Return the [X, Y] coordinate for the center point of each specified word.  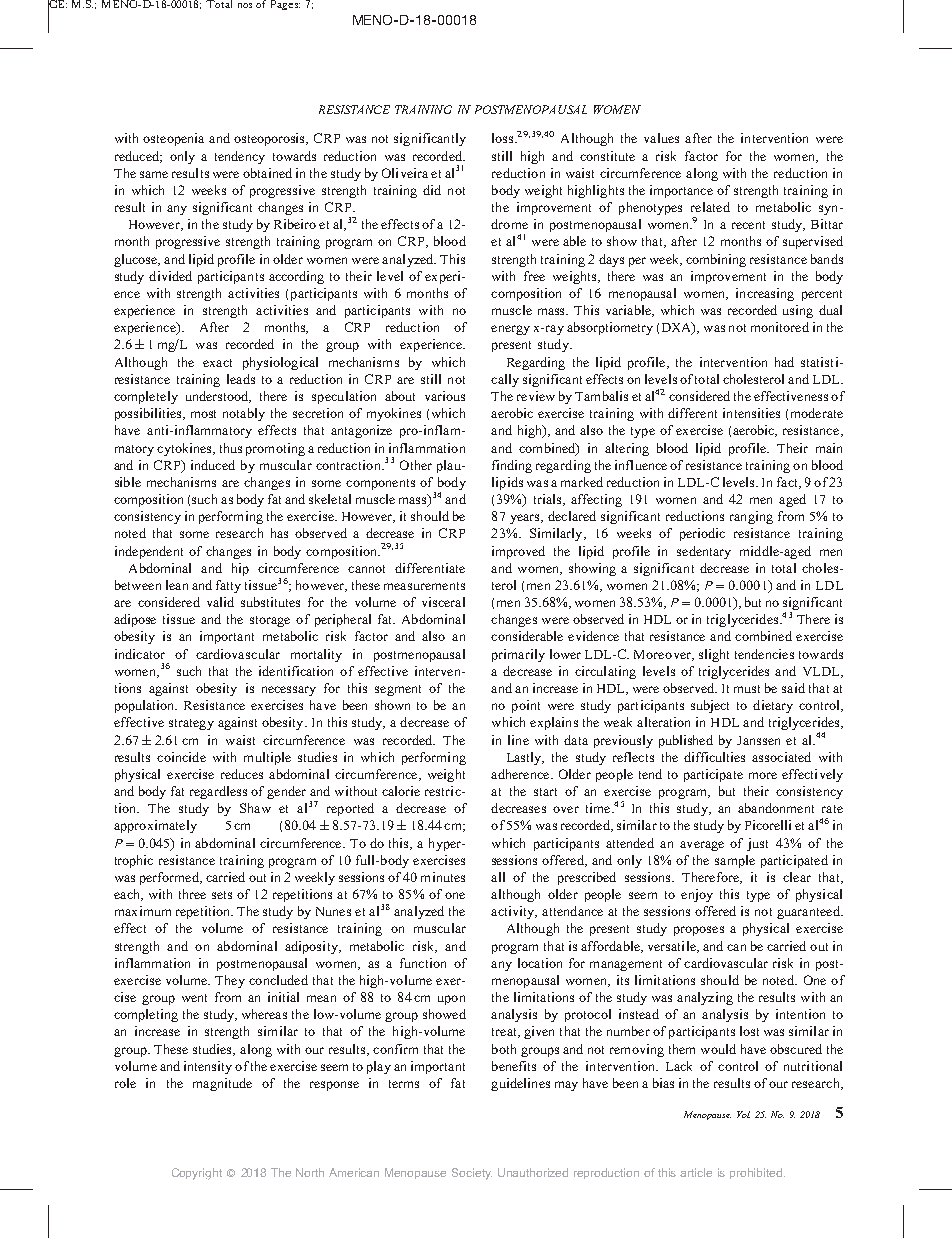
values [661, 138]
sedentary [704, 552]
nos [245, 5]
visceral [443, 602]
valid [220, 602]
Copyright [197, 1174]
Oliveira [405, 173]
